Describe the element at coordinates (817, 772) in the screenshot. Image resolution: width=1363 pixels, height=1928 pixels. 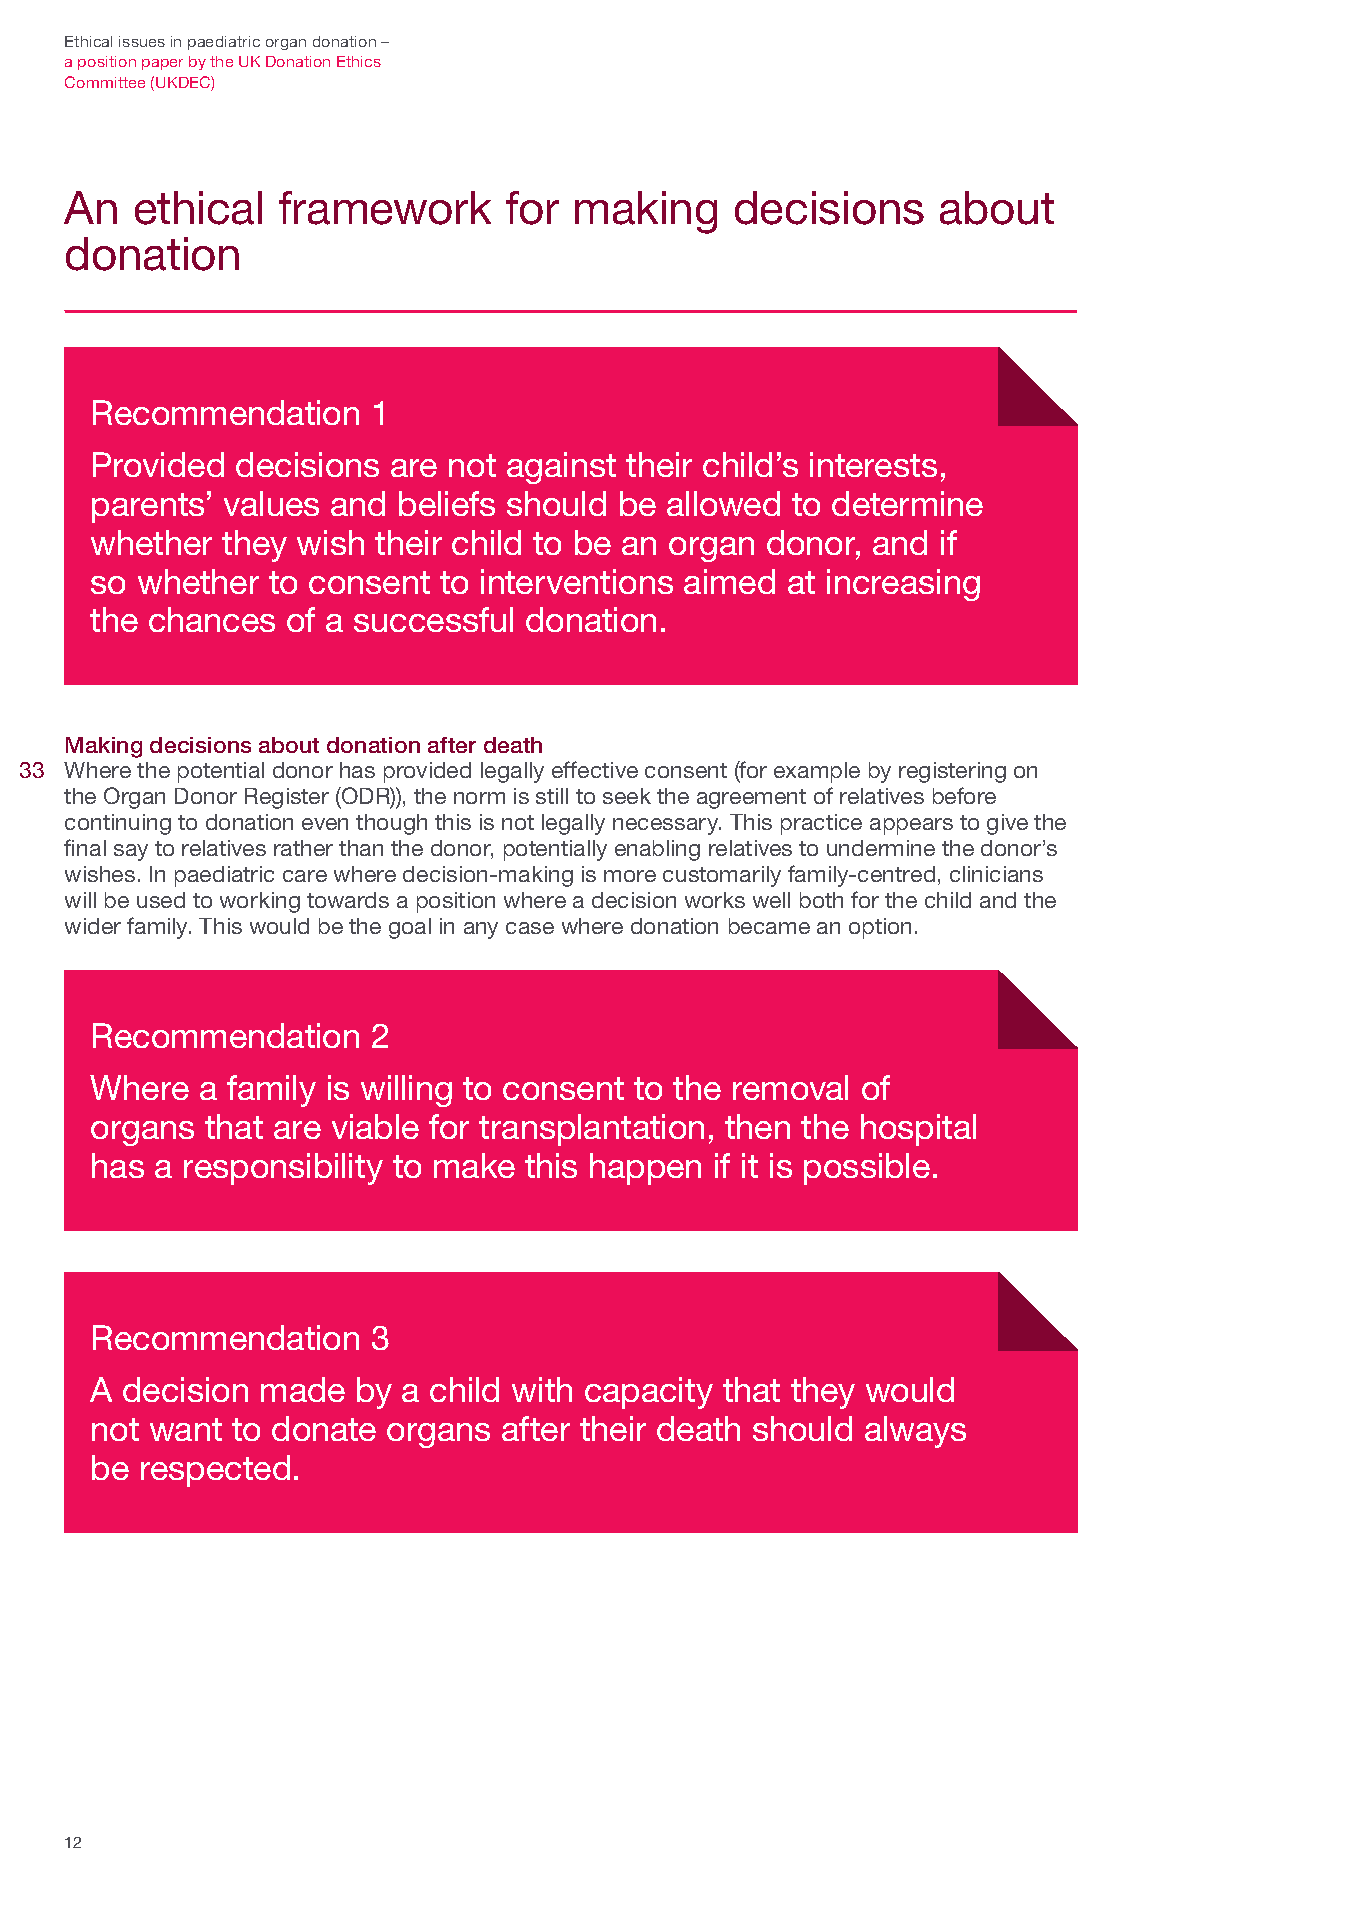
I see `example` at that location.
